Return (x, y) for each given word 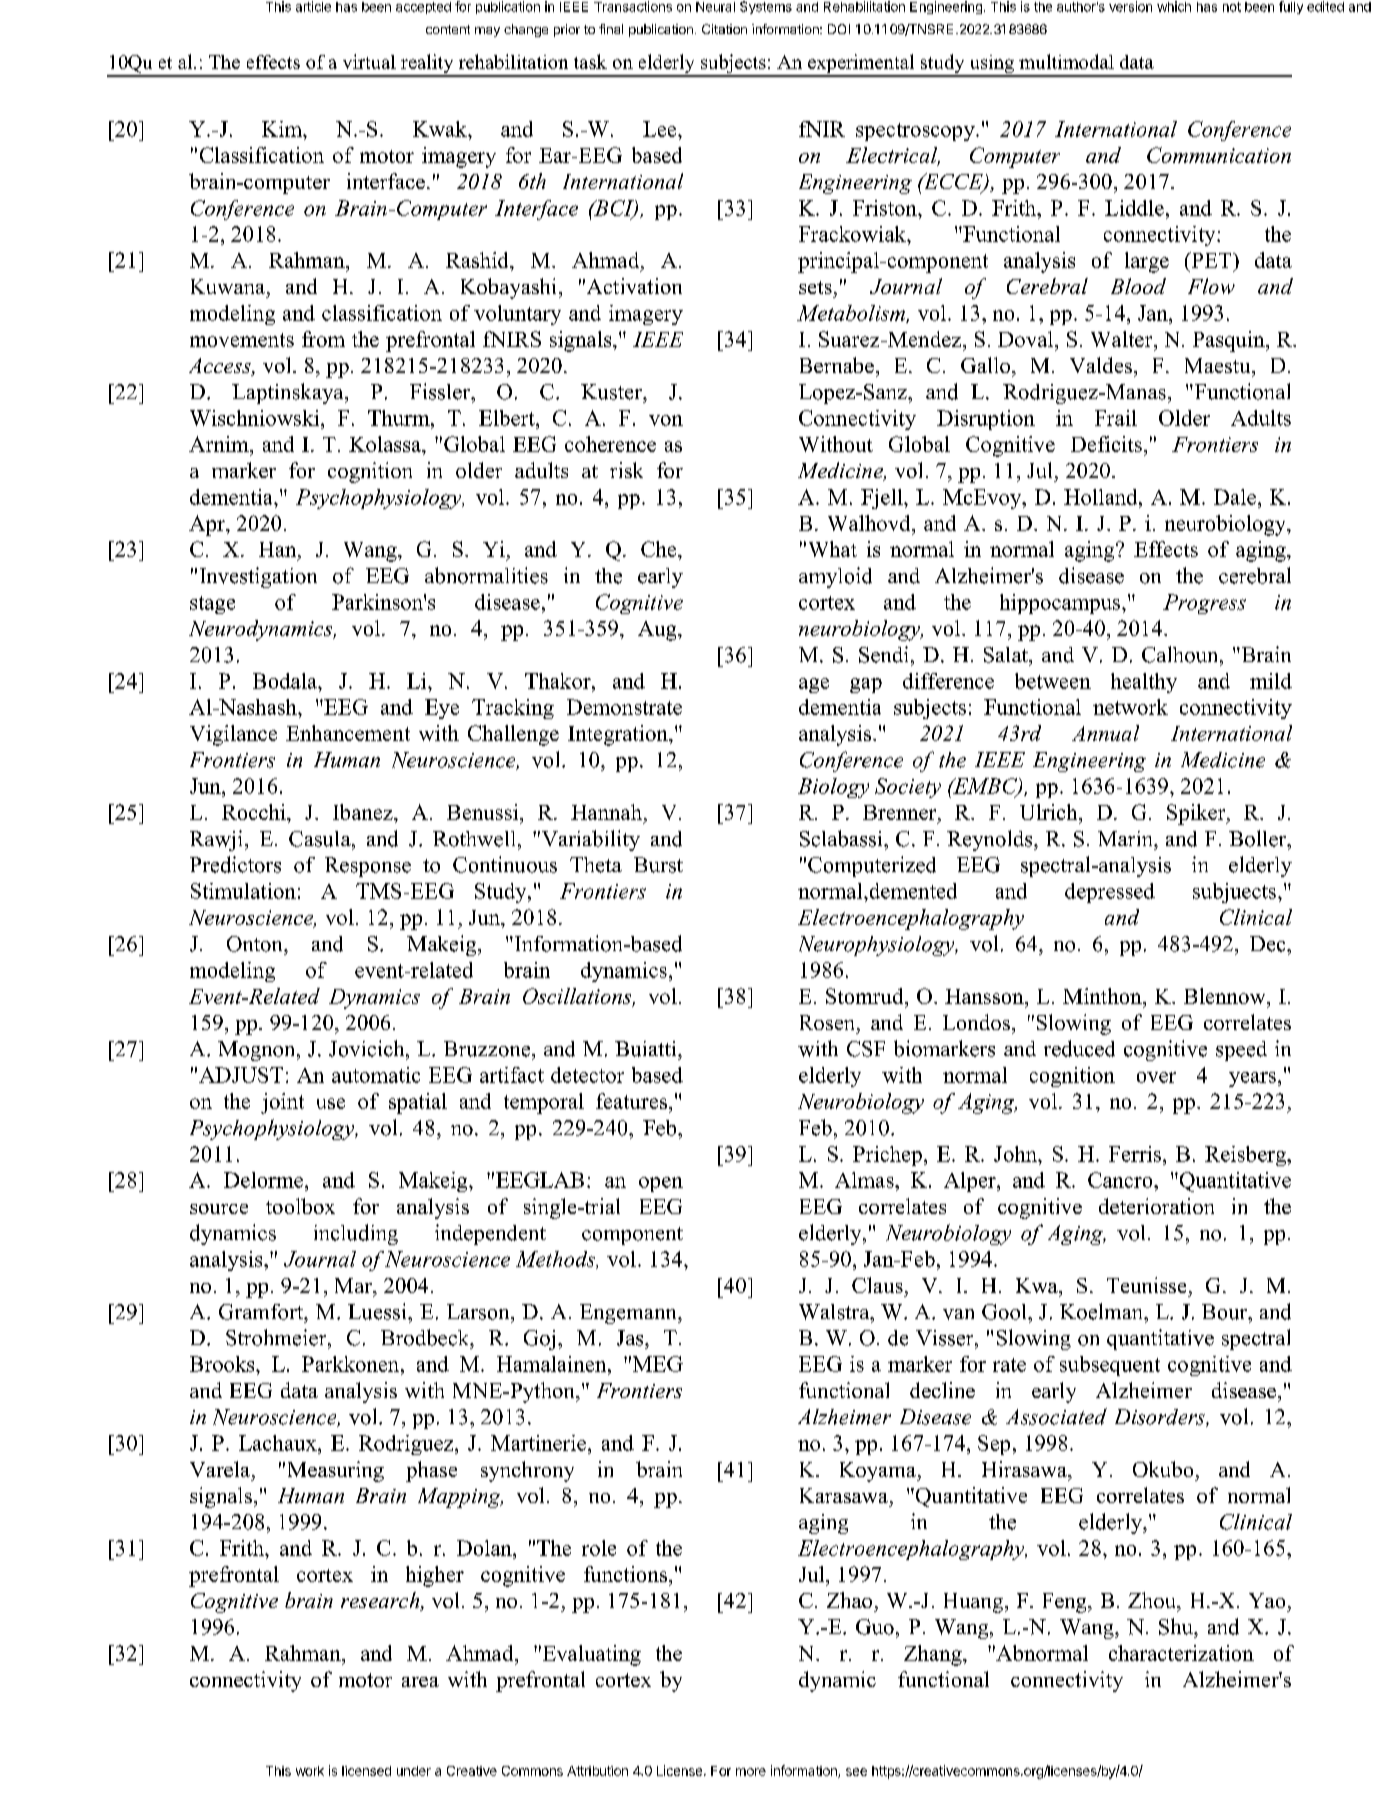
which (1174, 6)
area (420, 1682)
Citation (724, 29)
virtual (369, 61)
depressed (1110, 893)
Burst (658, 865)
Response (368, 867)
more (751, 1772)
